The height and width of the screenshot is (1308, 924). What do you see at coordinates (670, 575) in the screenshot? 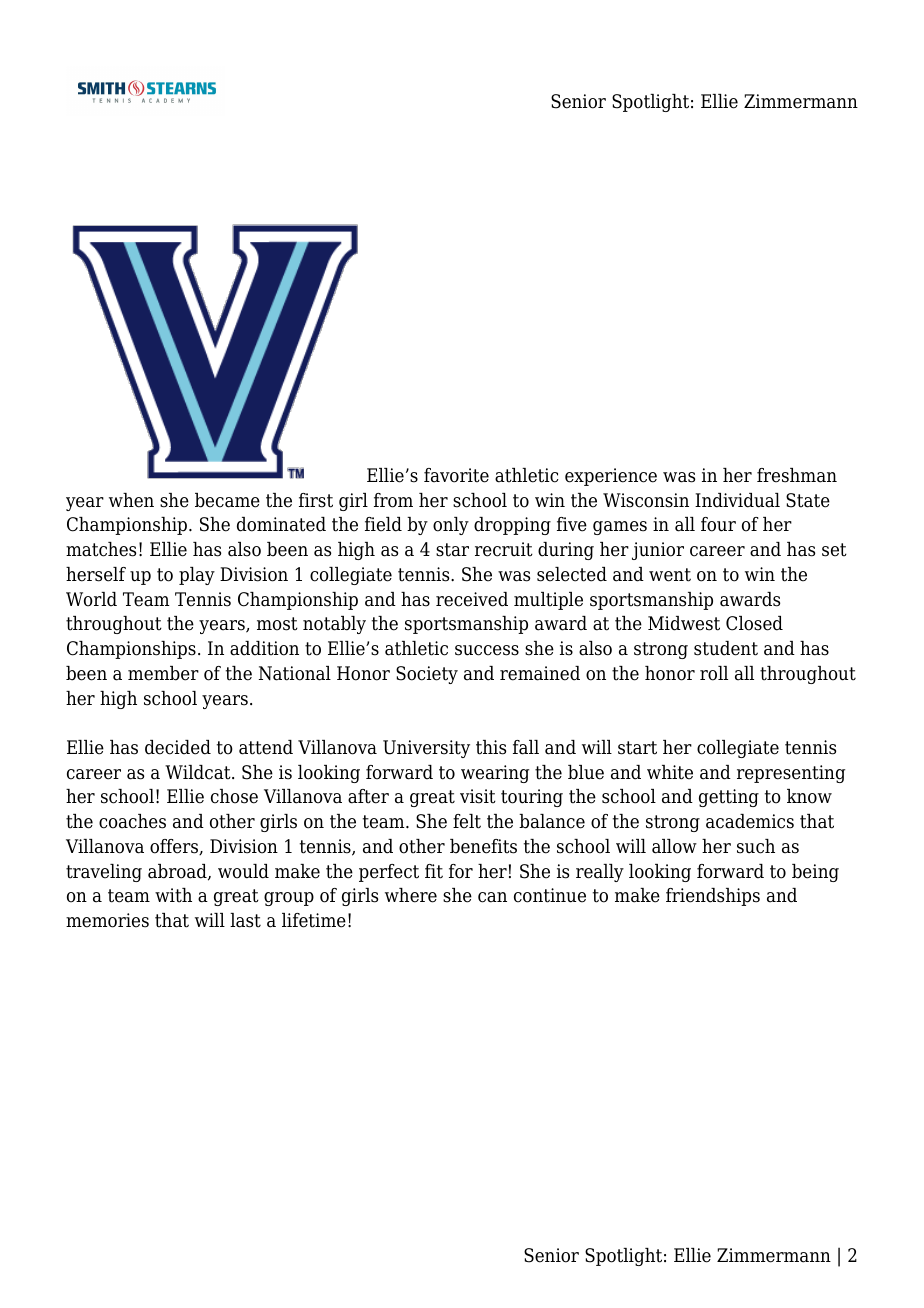
I see `went` at bounding box center [670, 575].
